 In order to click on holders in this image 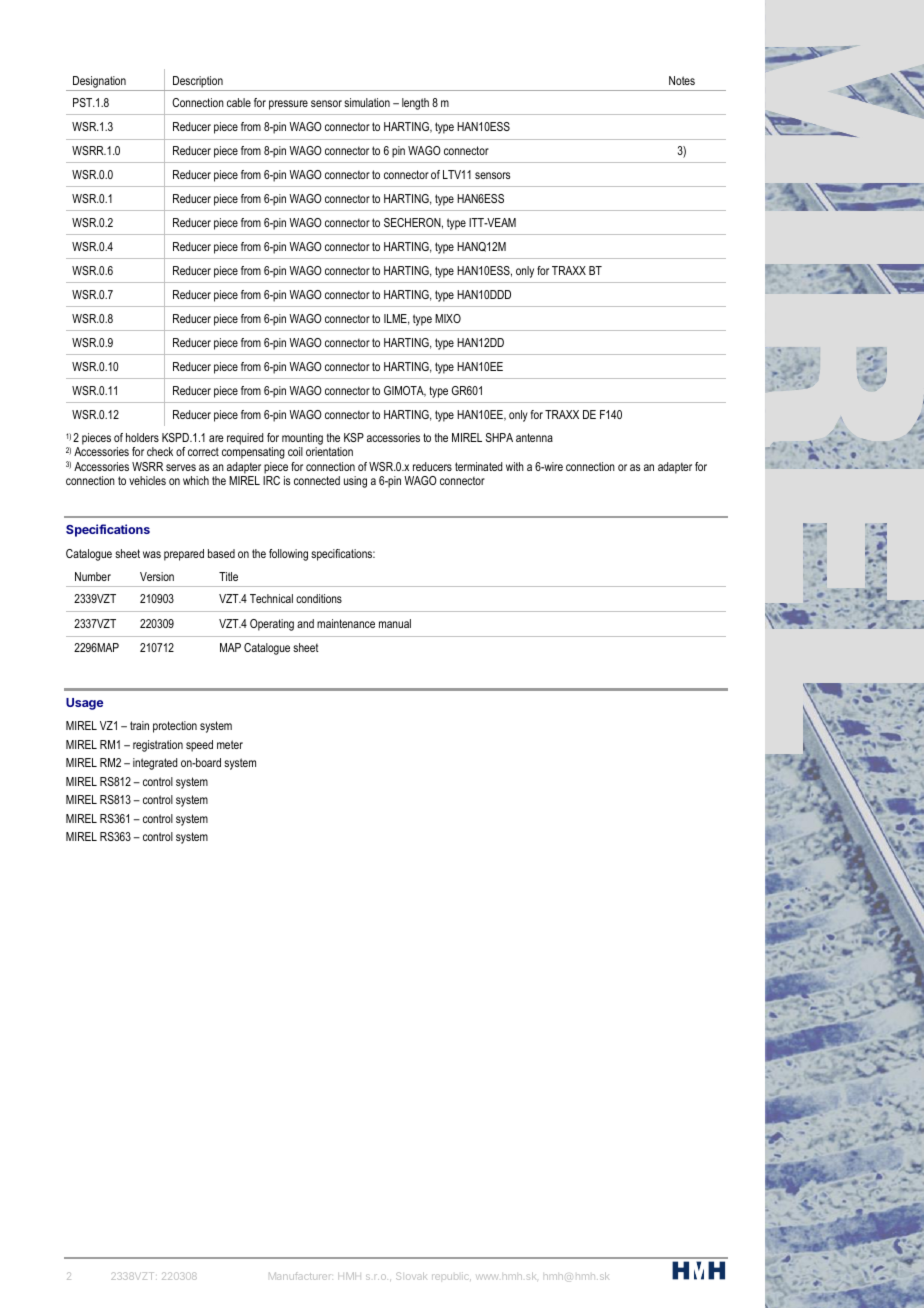, I will do `click(142, 437)`.
